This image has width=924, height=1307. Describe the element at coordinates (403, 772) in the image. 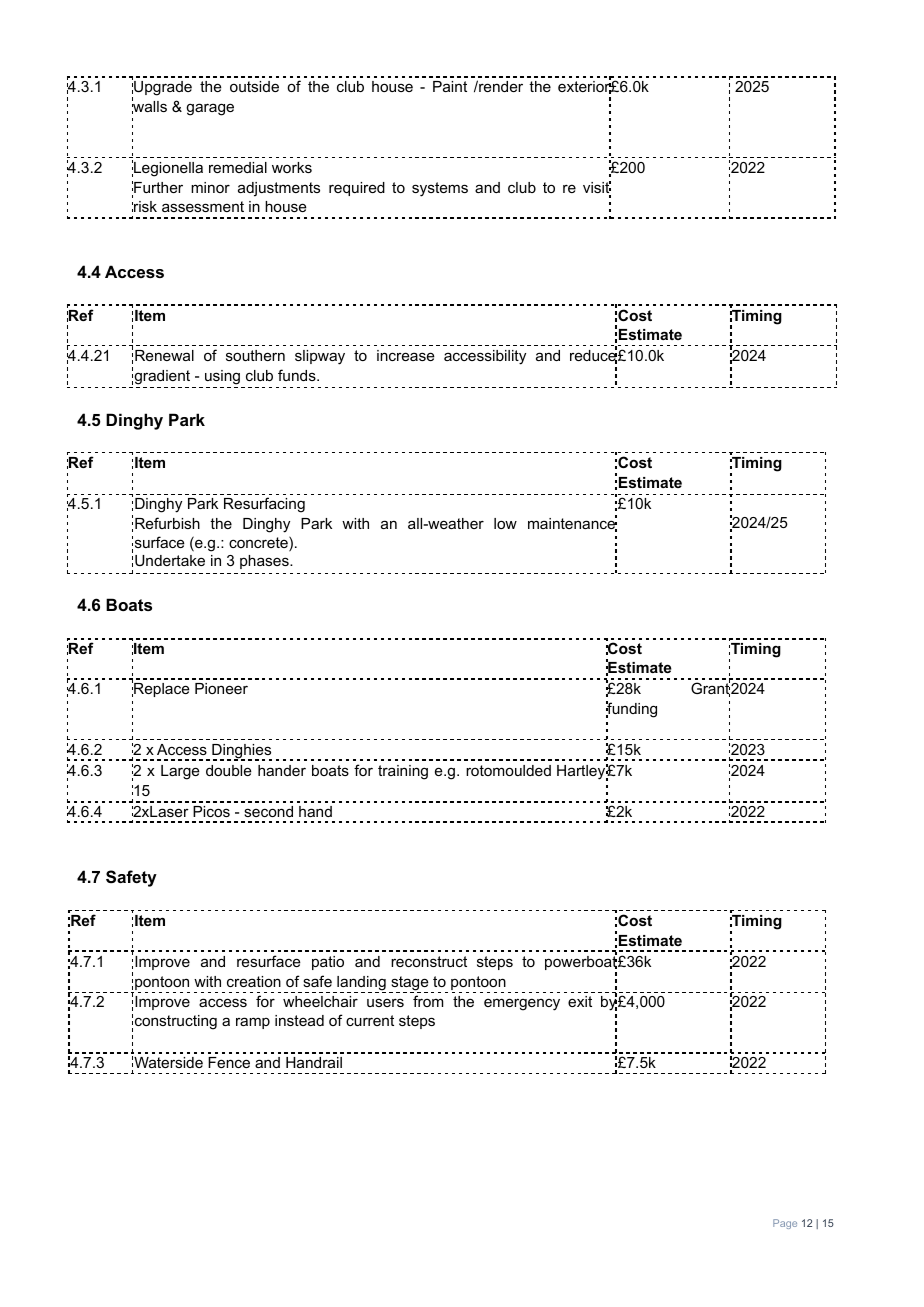

I see `training` at that location.
